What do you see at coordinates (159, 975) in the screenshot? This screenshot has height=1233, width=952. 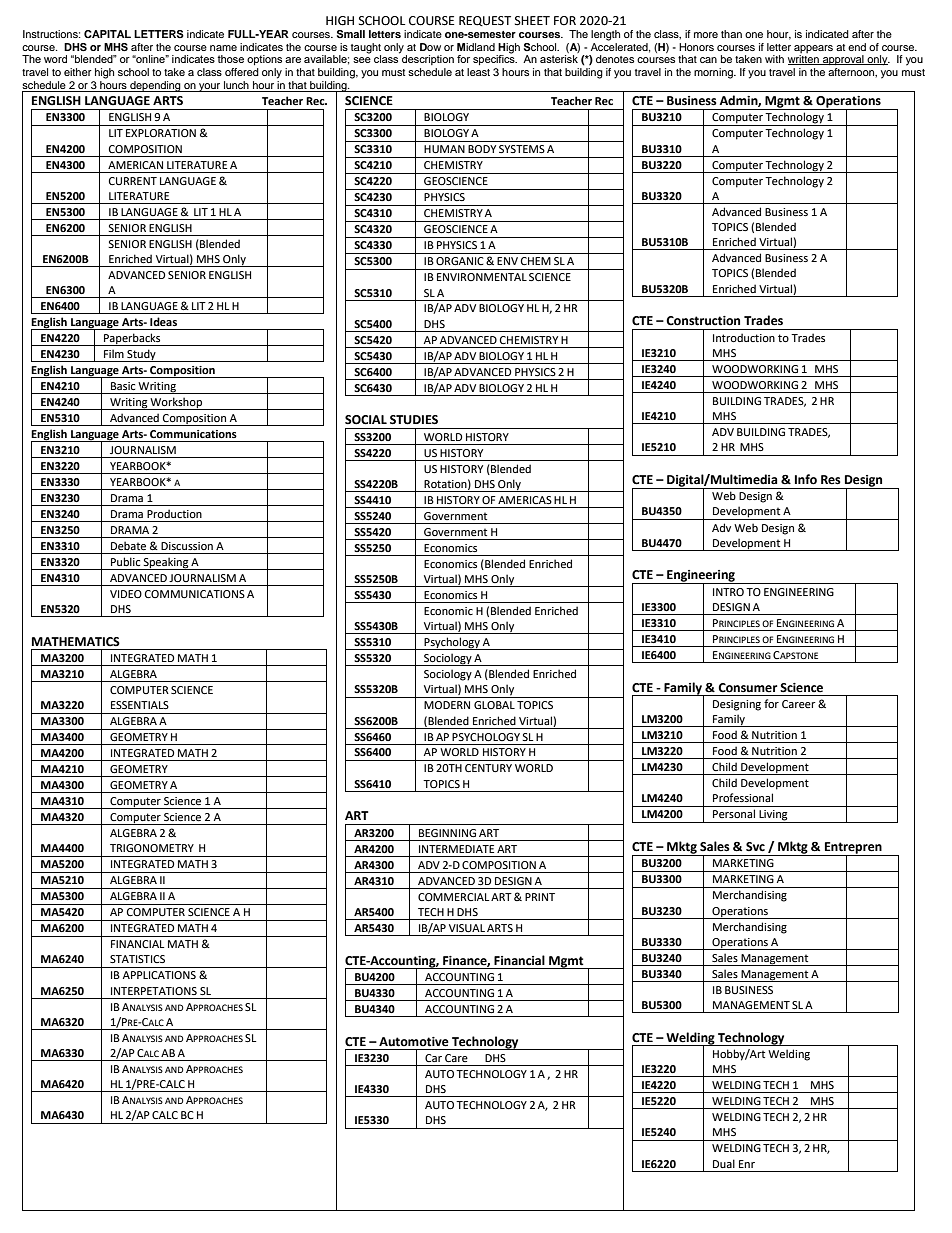 I see `APPLICATIONS` at bounding box center [159, 975].
